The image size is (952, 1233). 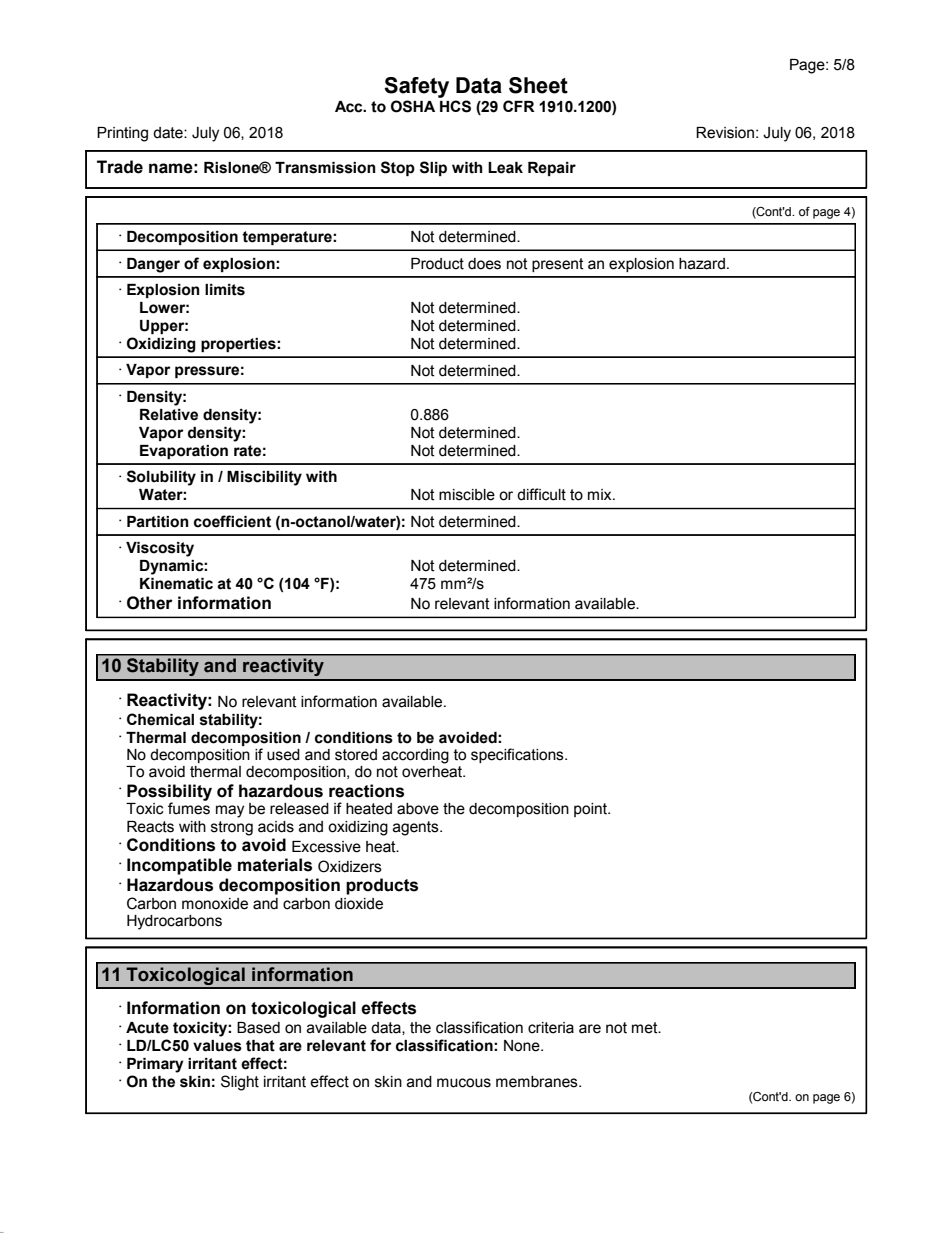 What do you see at coordinates (169, 133) in the screenshot?
I see `date` at bounding box center [169, 133].
